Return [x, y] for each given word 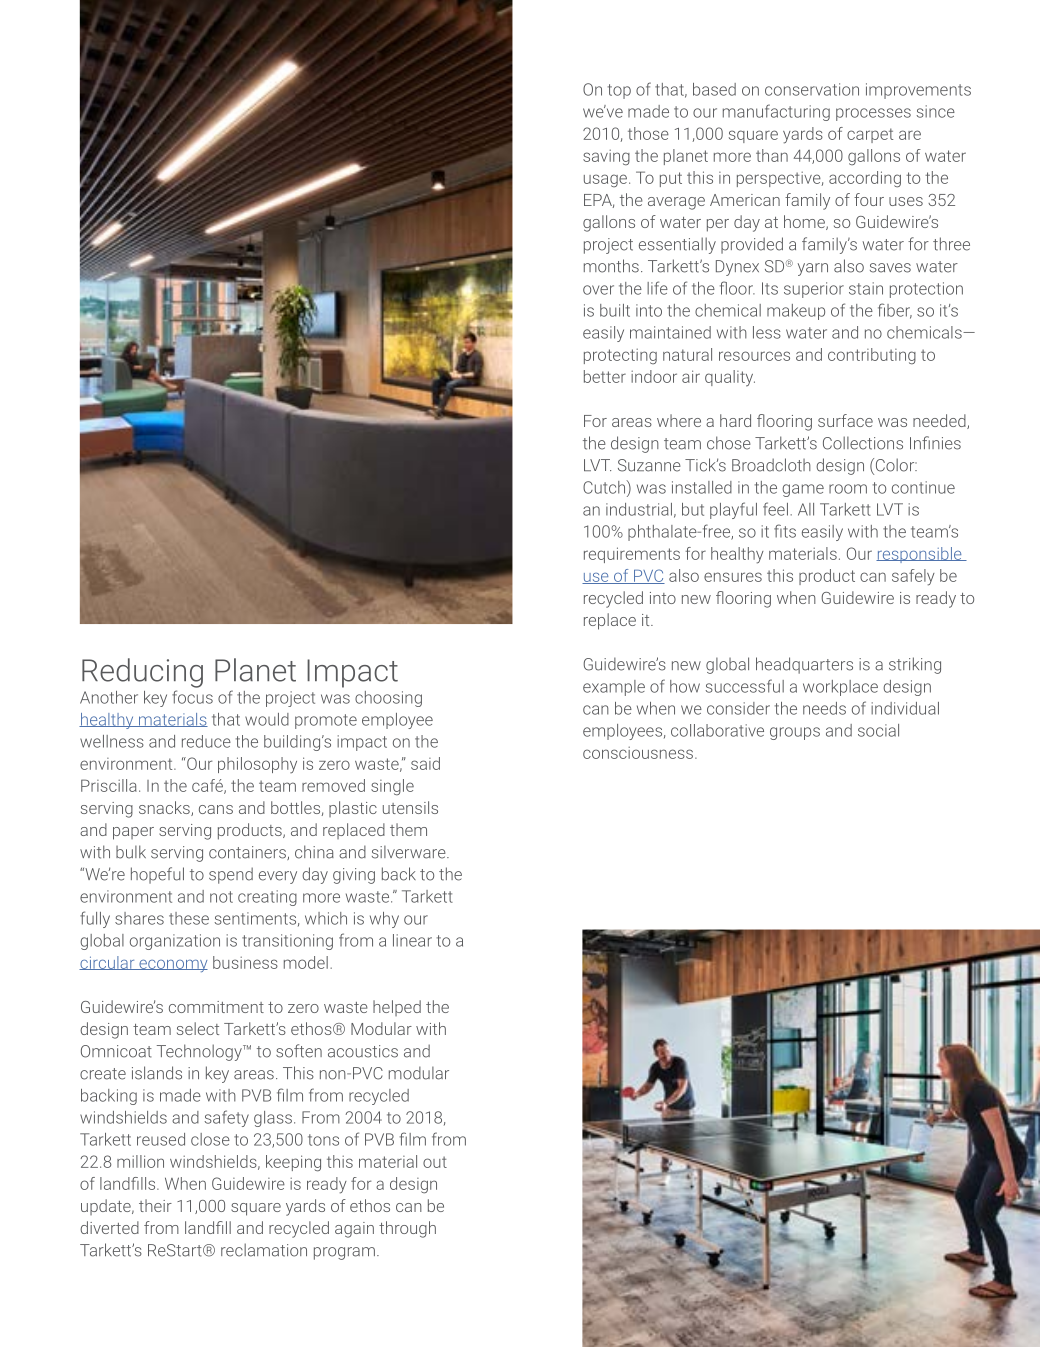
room [848, 489]
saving [606, 157]
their [155, 1205]
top [619, 91]
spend [231, 875]
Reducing [142, 673]
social [878, 730]
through [407, 1229]
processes [873, 114]
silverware [410, 852]
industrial [639, 509]
